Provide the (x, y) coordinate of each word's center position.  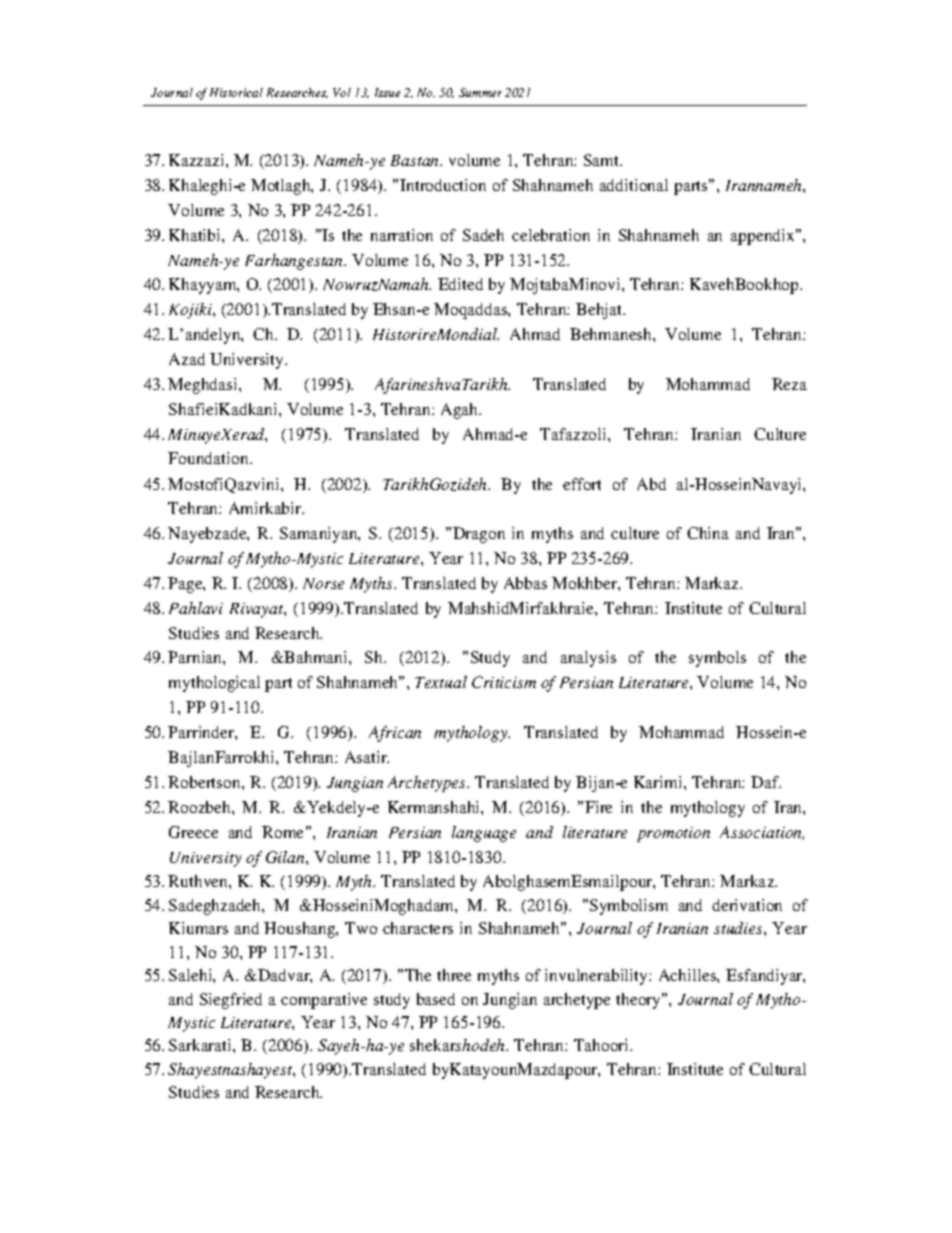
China (708, 533)
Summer (480, 92)
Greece (193, 832)
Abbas (525, 583)
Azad (187, 359)
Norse (323, 583)
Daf (766, 782)
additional (634, 185)
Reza (789, 384)
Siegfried (231, 1001)
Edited (460, 284)
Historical (236, 92)
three (454, 975)
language (484, 834)
